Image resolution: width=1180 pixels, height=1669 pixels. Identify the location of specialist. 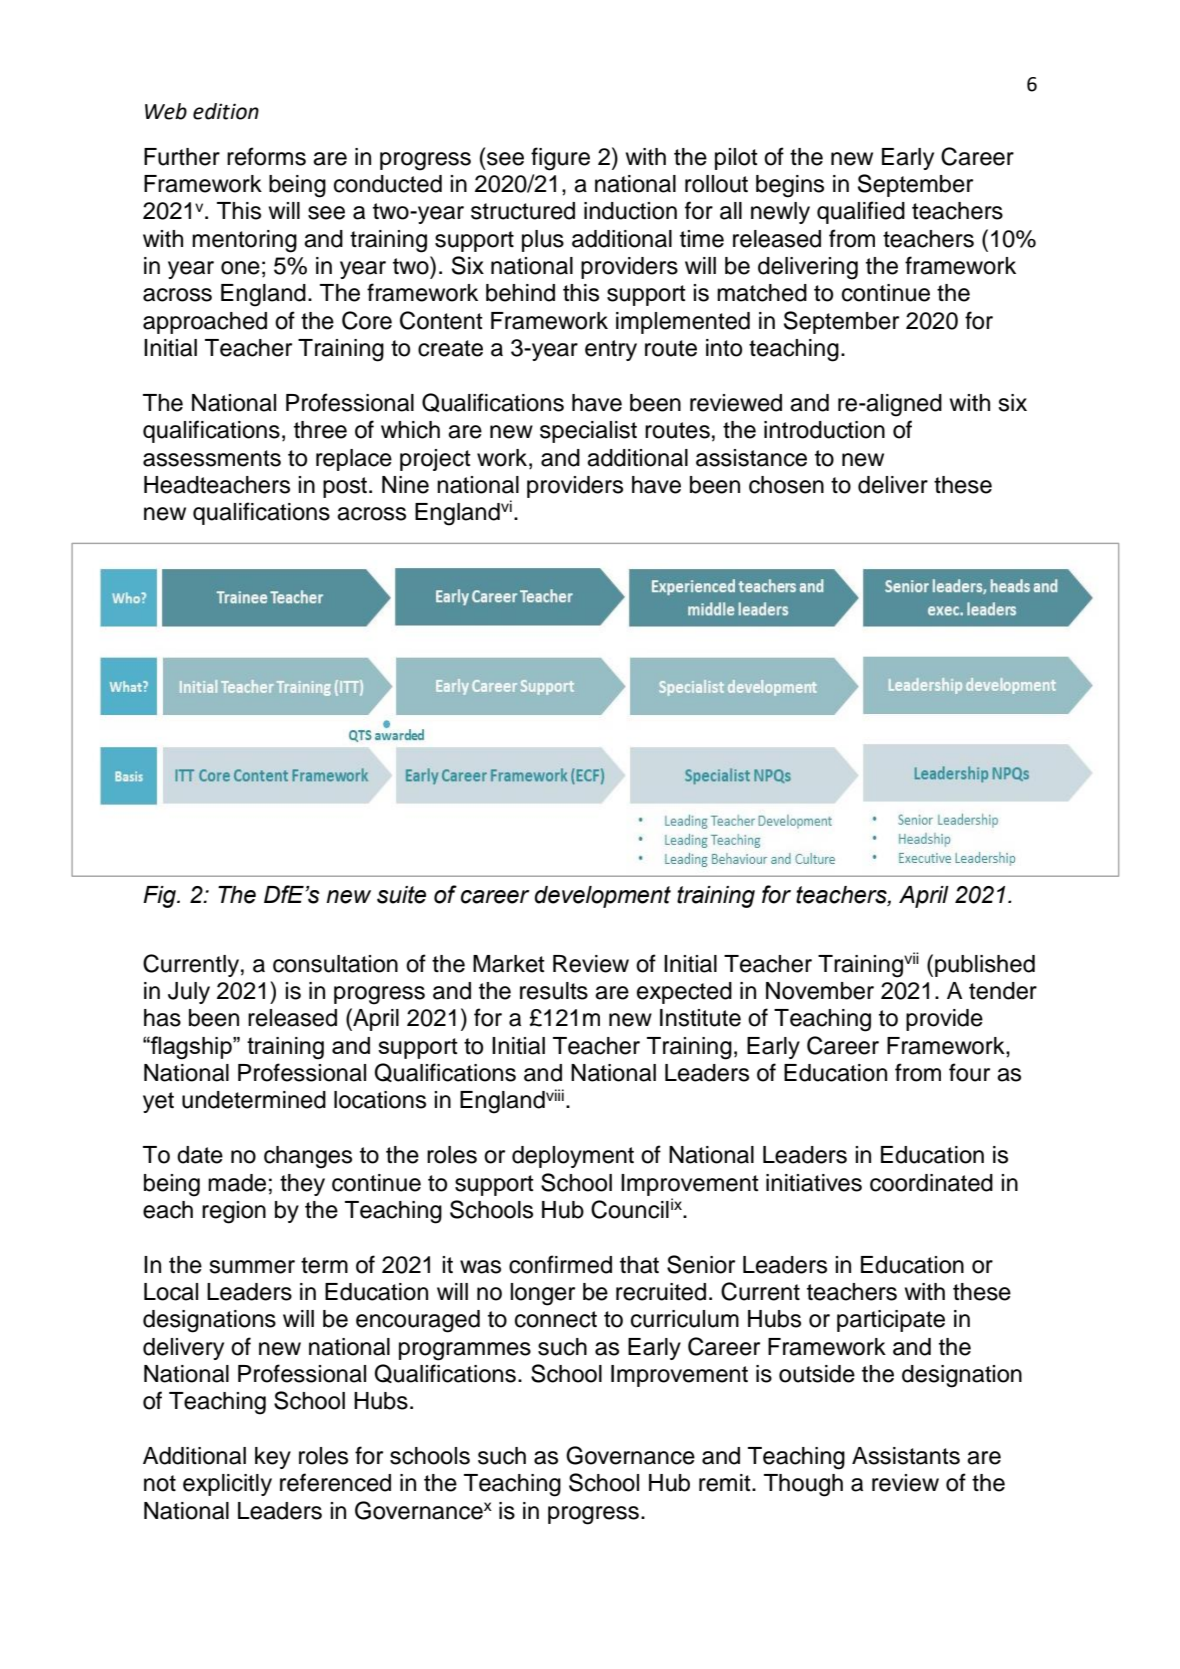
(588, 432).
